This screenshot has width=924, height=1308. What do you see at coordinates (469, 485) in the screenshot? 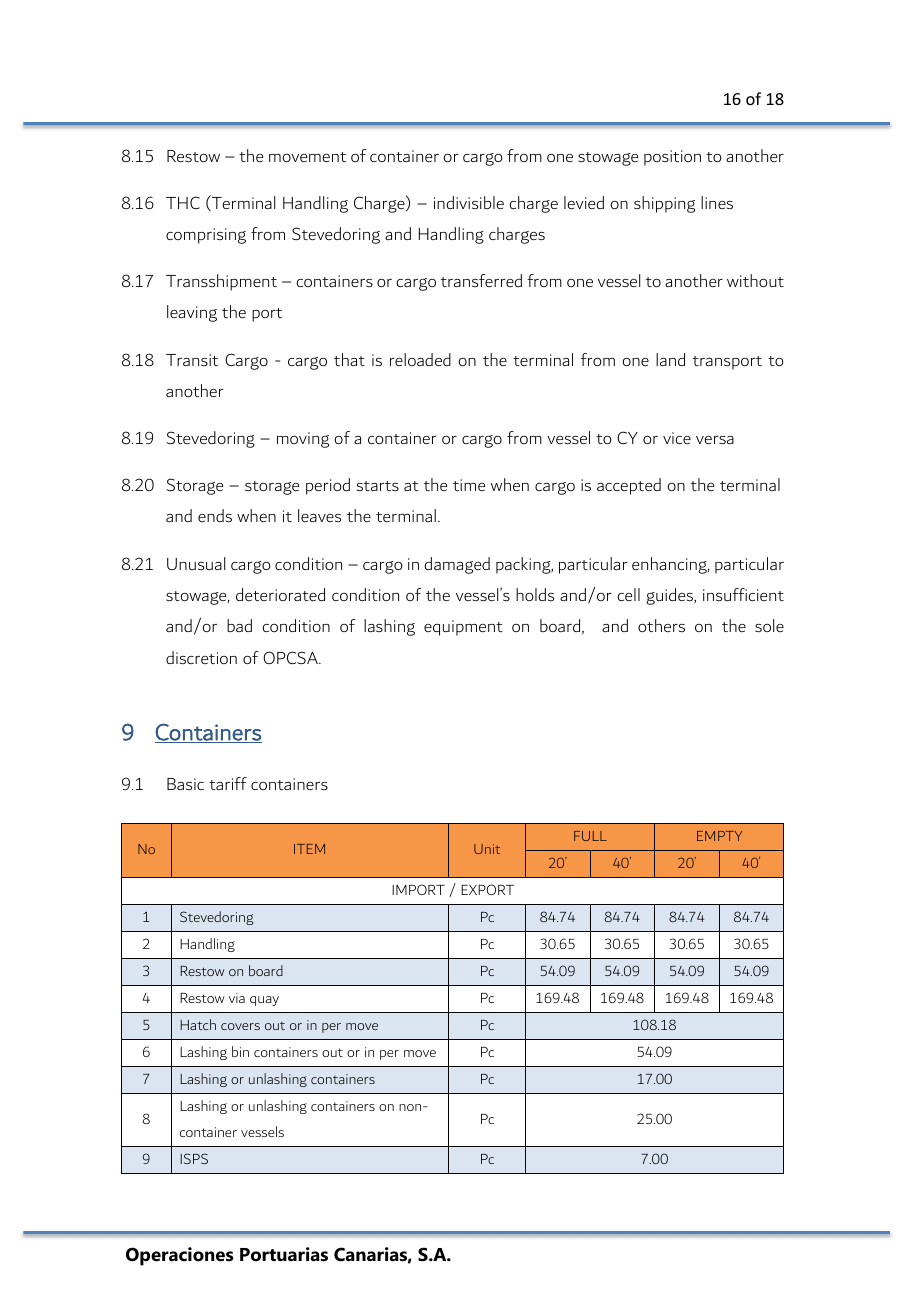
I see `time` at bounding box center [469, 485].
